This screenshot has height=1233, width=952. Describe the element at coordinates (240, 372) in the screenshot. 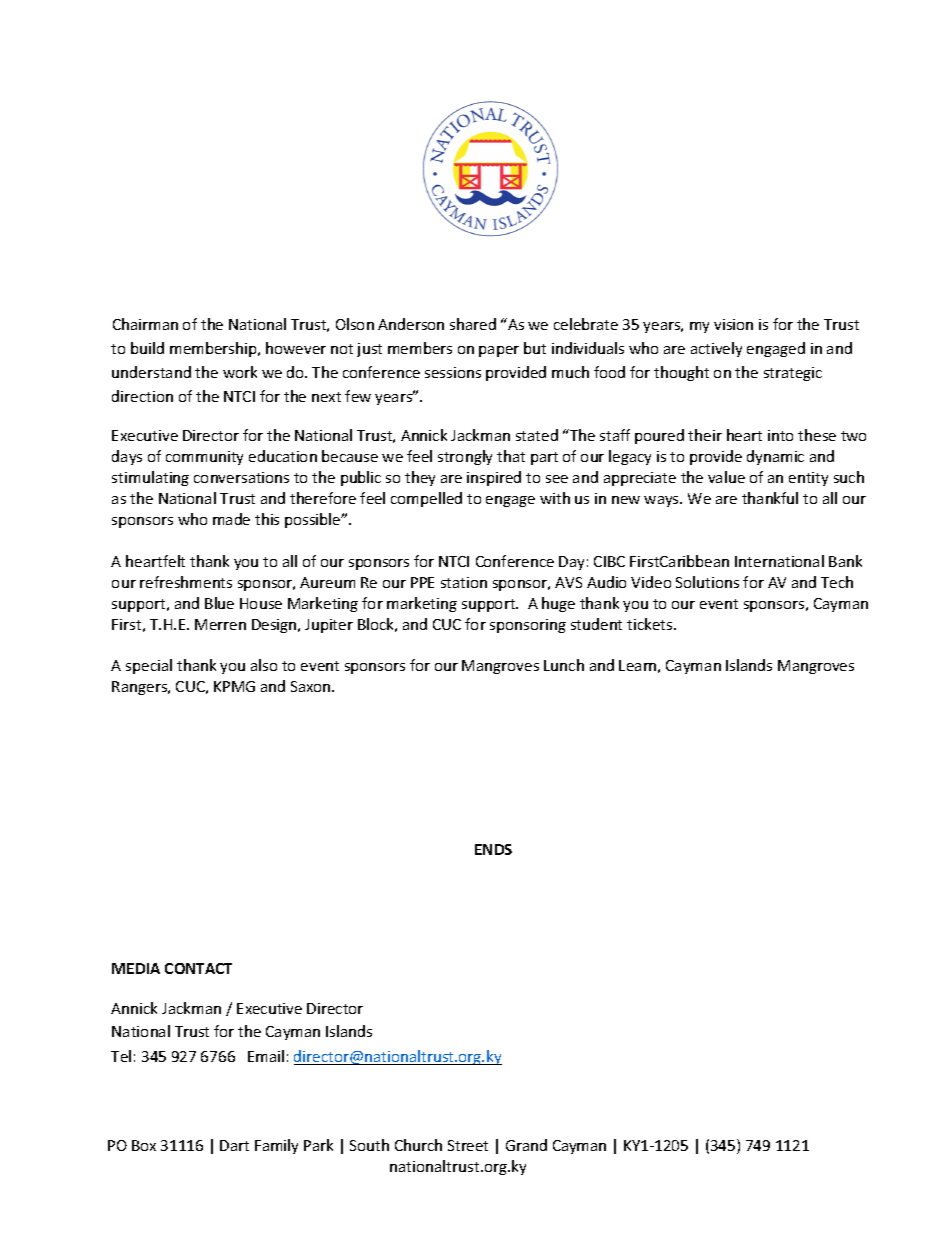

I see `work` at that location.
